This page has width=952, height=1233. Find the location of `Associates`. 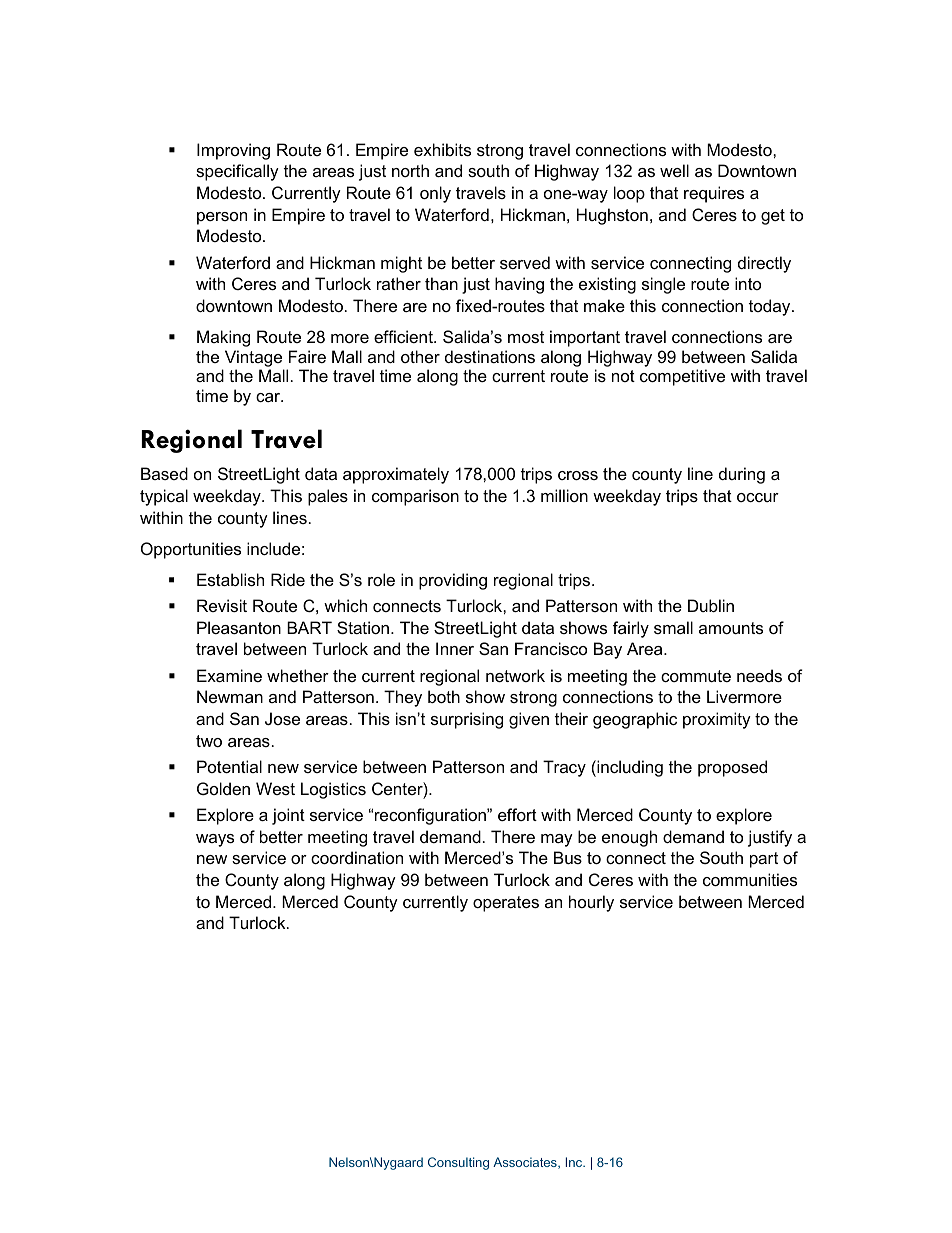

Associates is located at coordinates (526, 1163).
